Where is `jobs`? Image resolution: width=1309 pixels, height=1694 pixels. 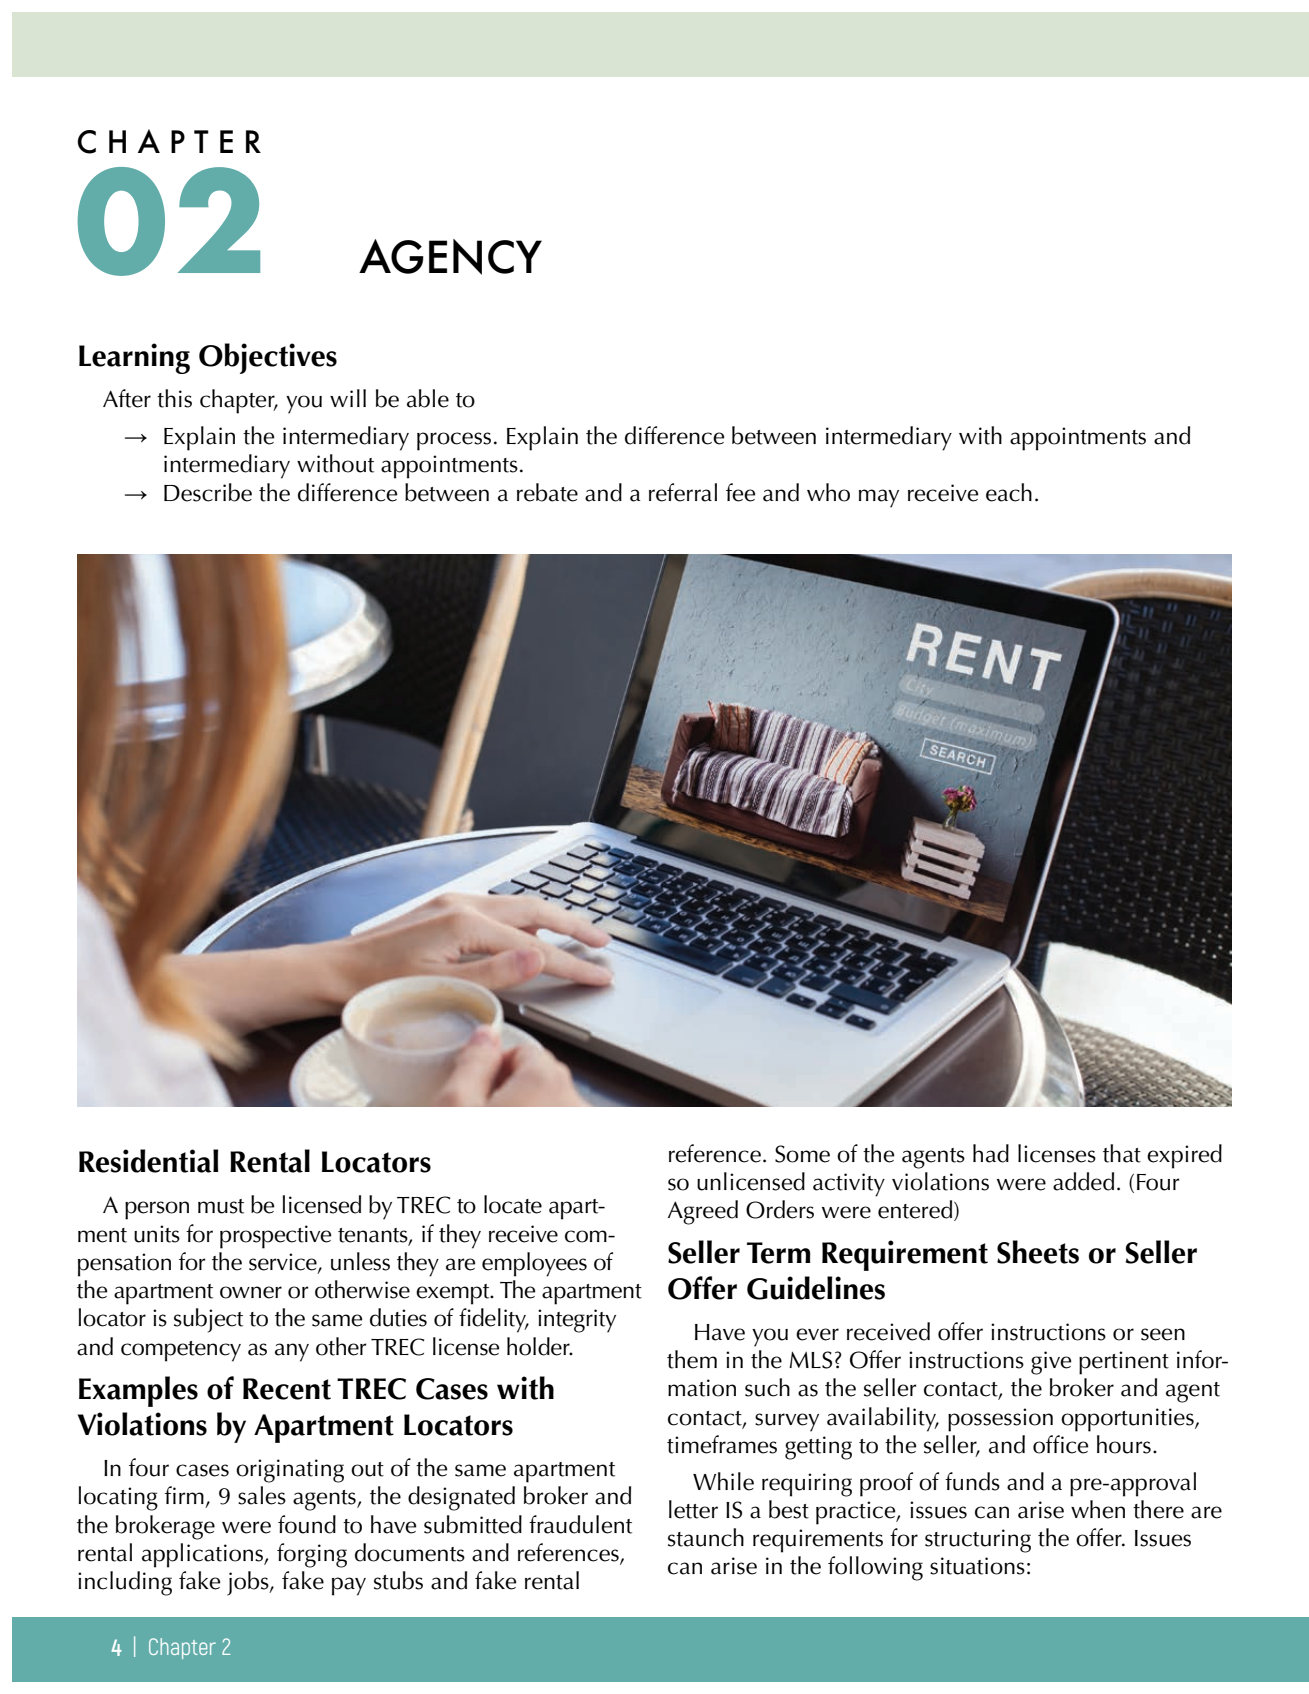 jobs is located at coordinates (249, 1583).
